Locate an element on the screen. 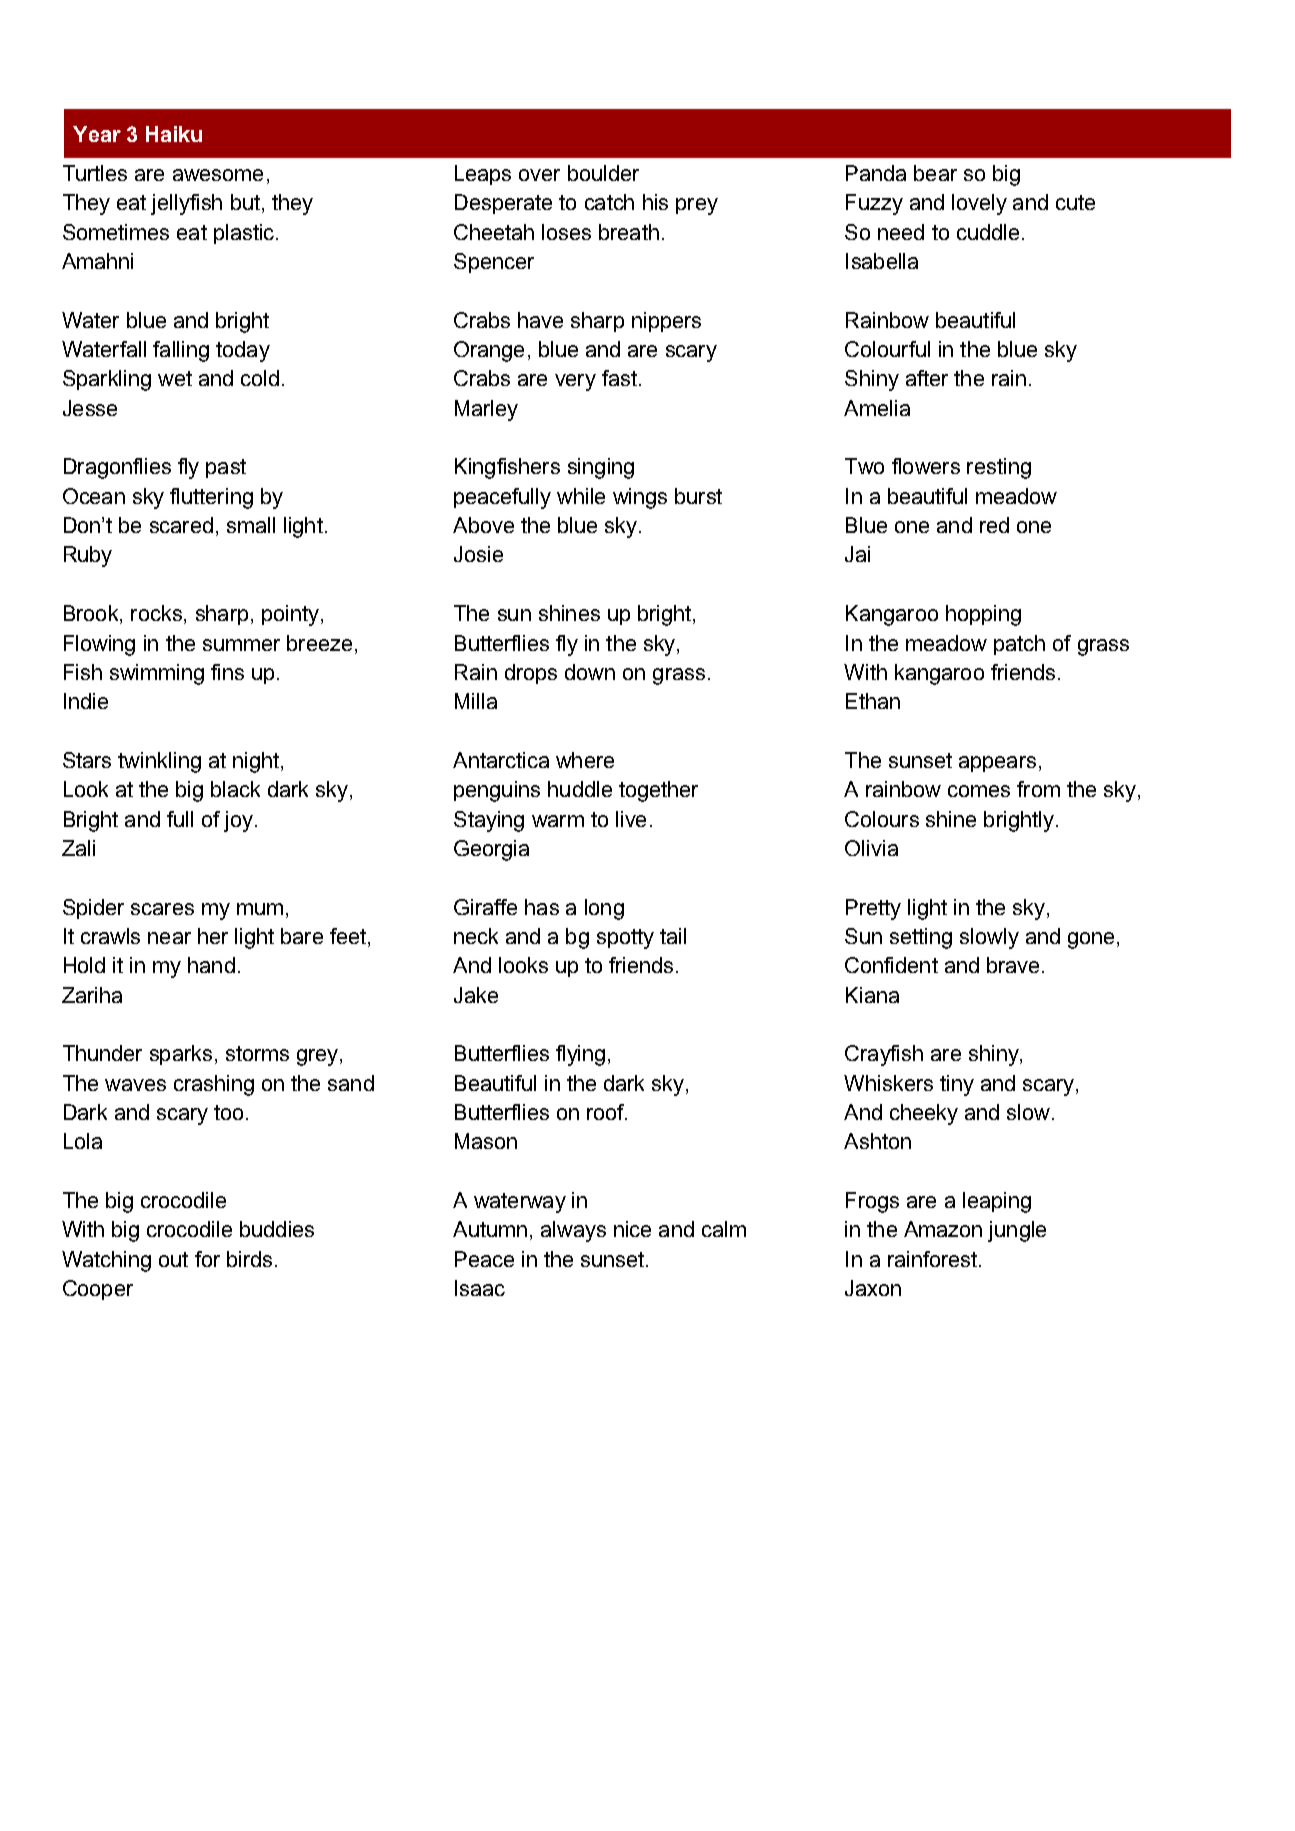 The width and height of the screenshot is (1295, 1831). awesome is located at coordinates (218, 175).
